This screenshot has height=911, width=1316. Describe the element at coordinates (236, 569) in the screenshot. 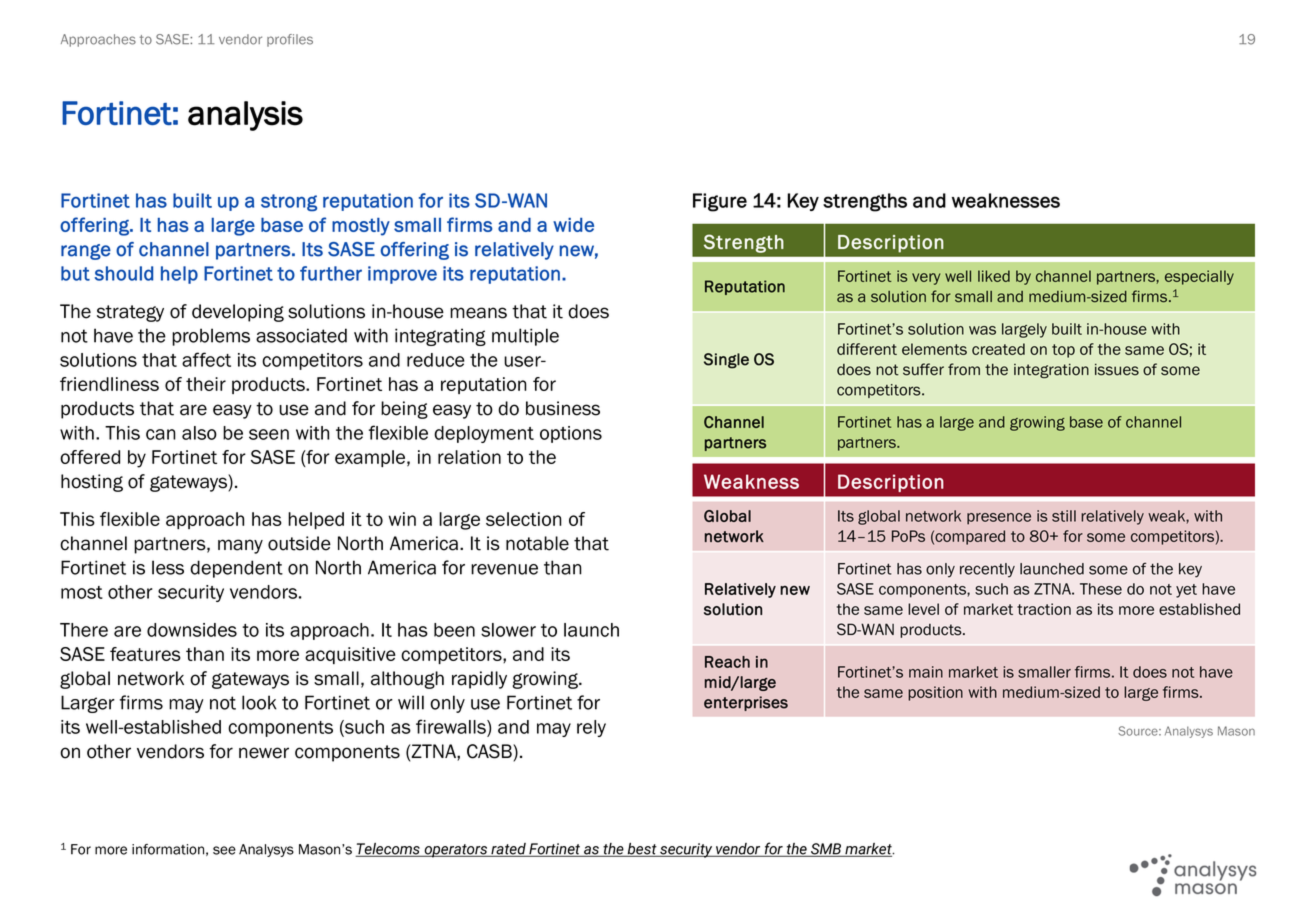

I see `dependent` at that location.
